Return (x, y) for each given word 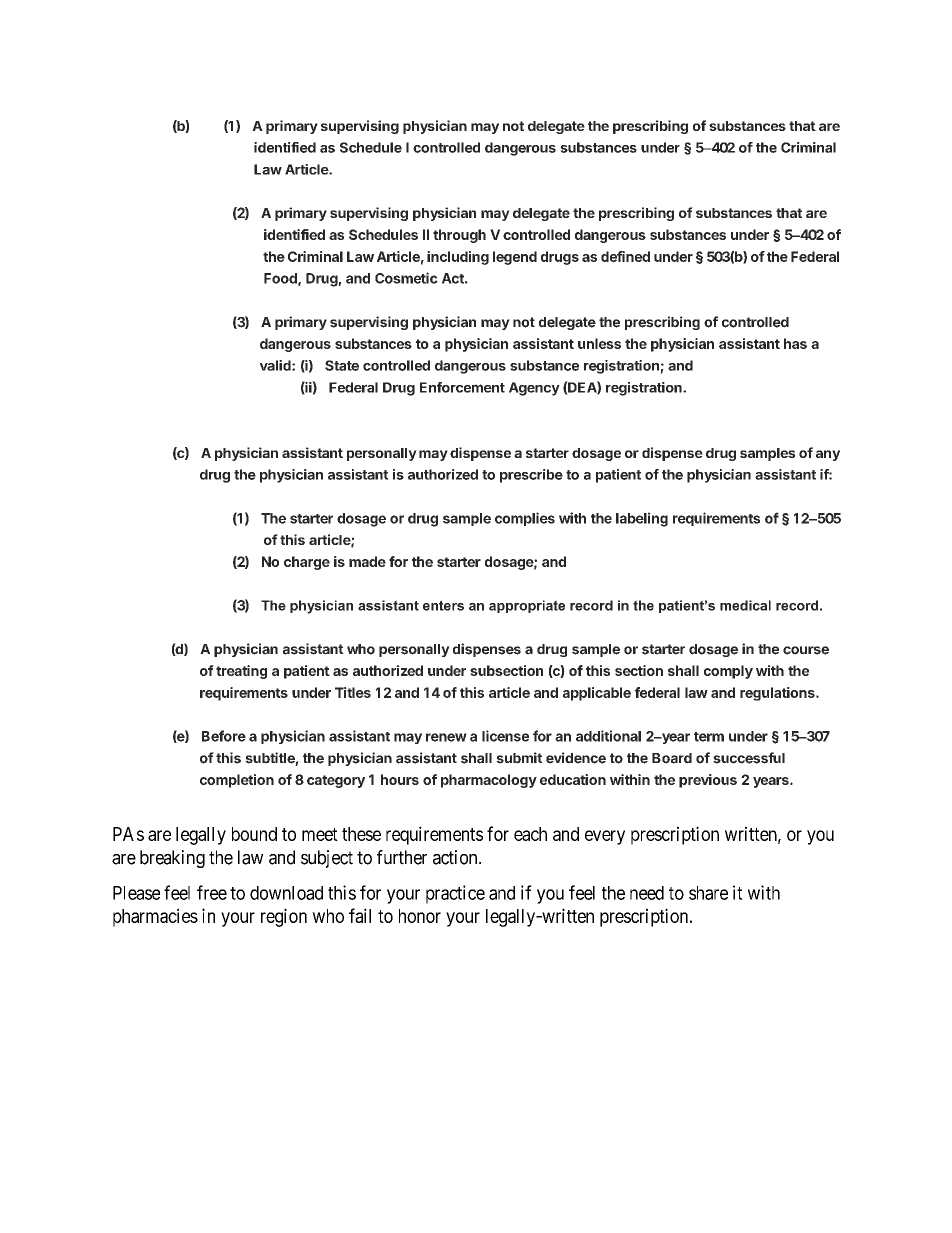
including (458, 258)
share (708, 893)
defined (625, 256)
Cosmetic (406, 278)
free (212, 892)
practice (455, 894)
